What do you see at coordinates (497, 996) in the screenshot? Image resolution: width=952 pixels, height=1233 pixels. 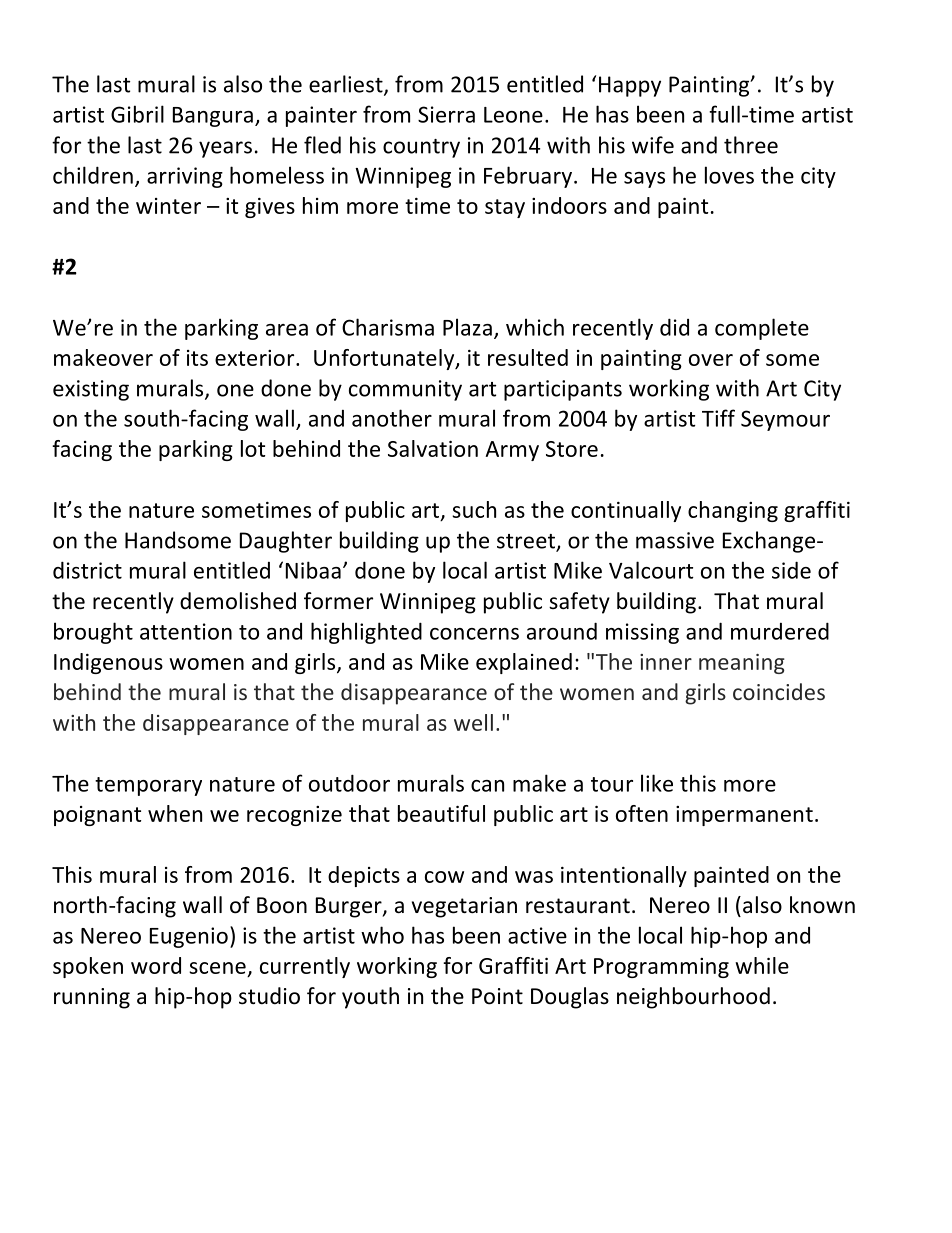 I see `Point` at bounding box center [497, 996].
